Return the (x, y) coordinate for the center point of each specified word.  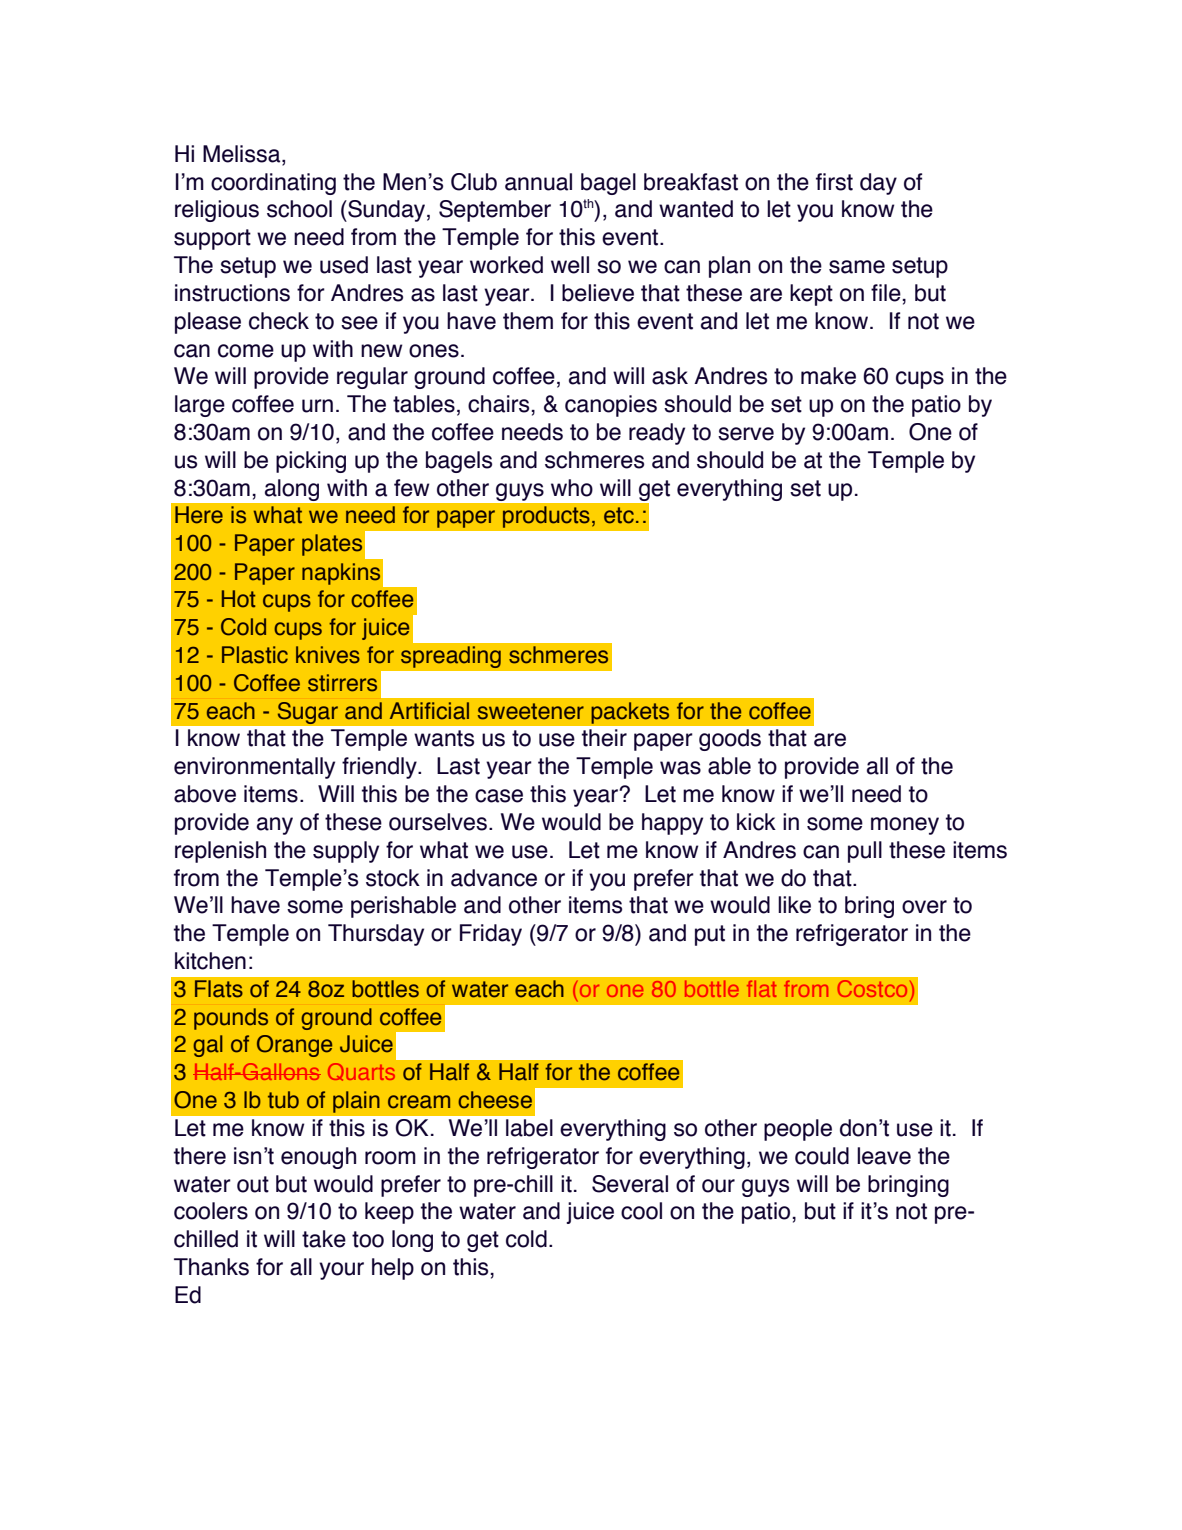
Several (630, 1184)
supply (346, 852)
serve (746, 434)
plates (332, 545)
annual (538, 182)
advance (494, 878)
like (794, 905)
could (822, 1156)
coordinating (273, 184)
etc (619, 515)
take (324, 1239)
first (834, 182)
